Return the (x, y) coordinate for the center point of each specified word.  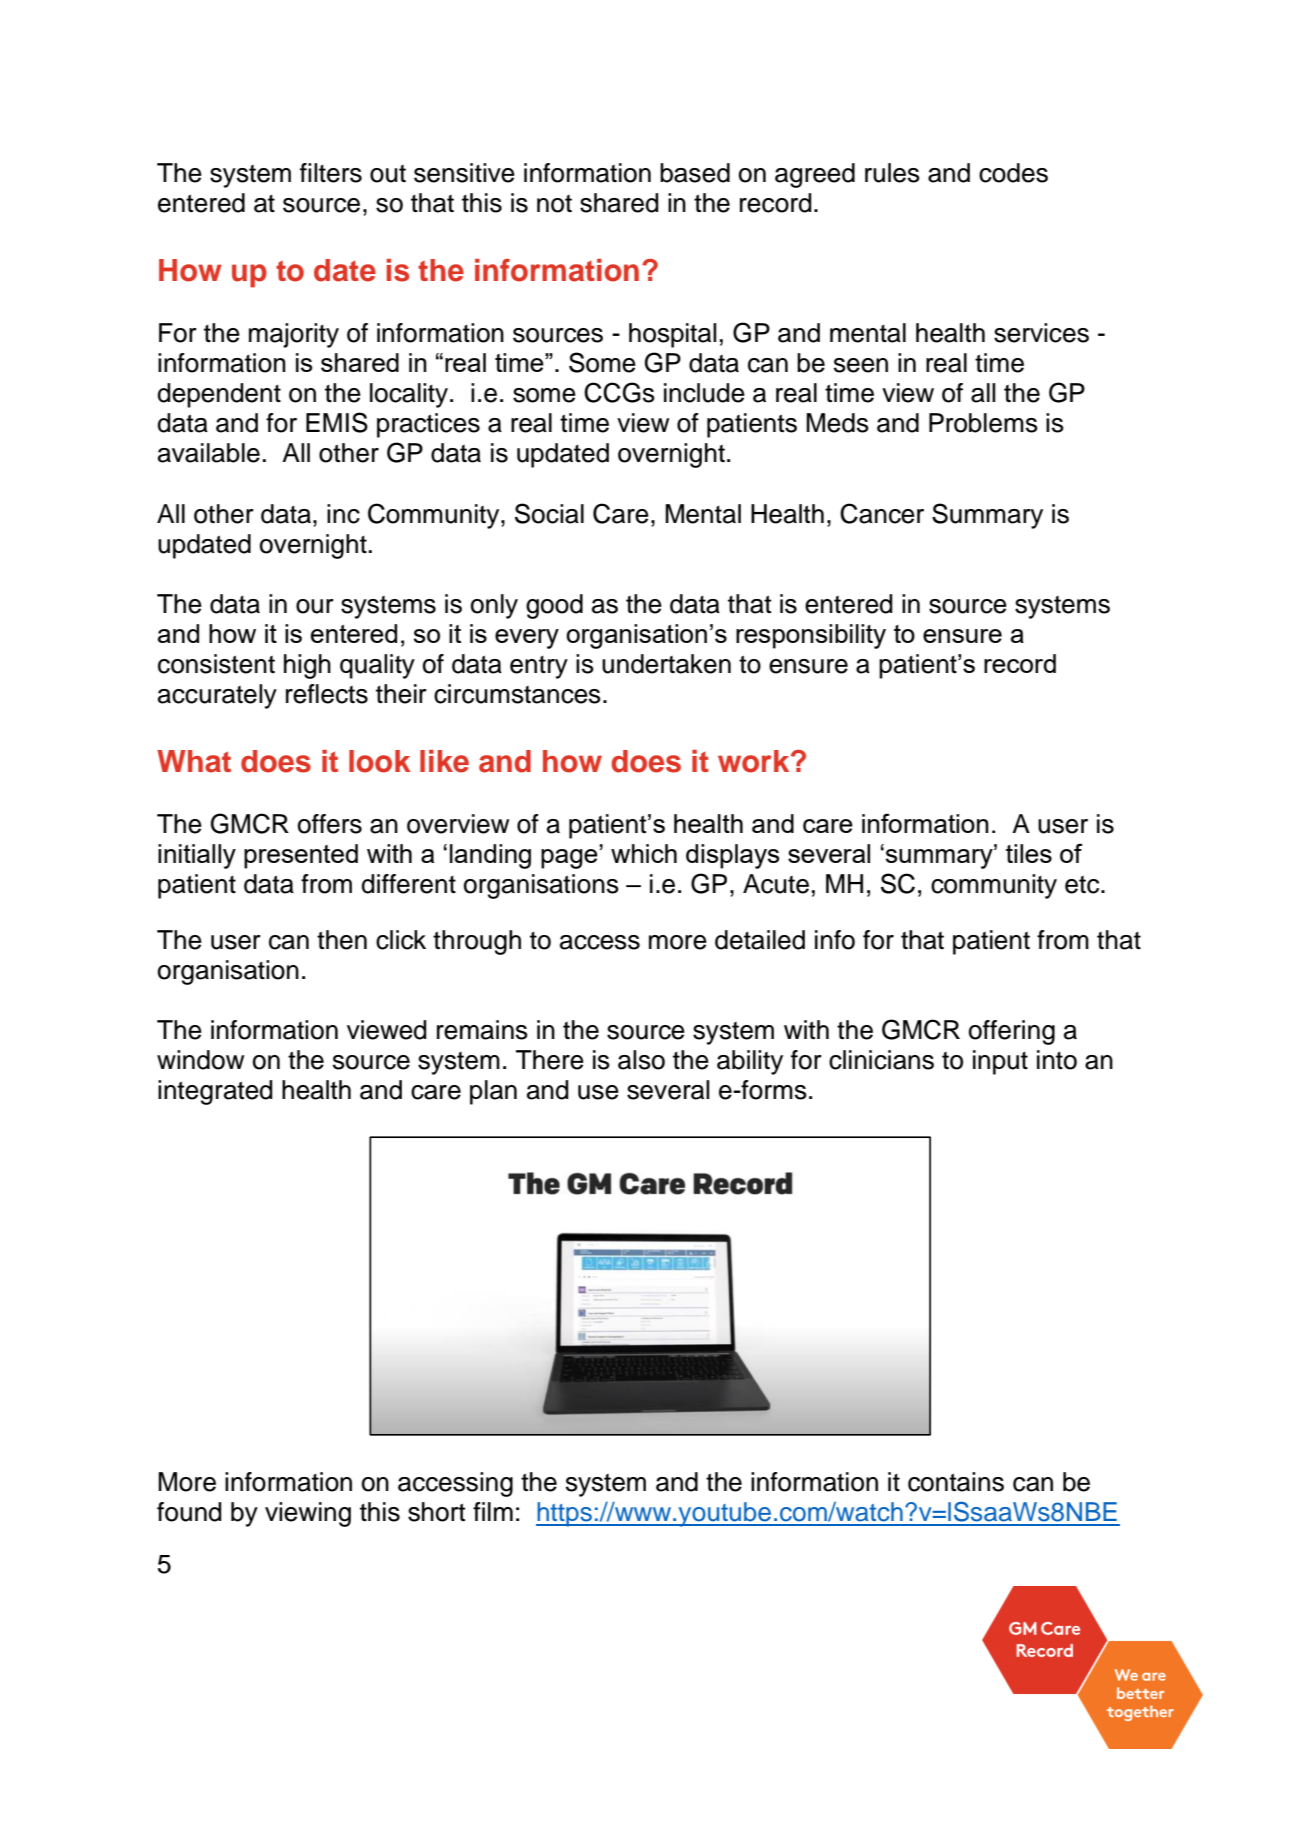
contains (956, 1482)
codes (1013, 173)
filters (331, 173)
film (493, 1511)
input (1000, 1062)
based (695, 173)
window (200, 1060)
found (189, 1512)
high (307, 666)
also (641, 1060)
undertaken (666, 664)
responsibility (811, 636)
